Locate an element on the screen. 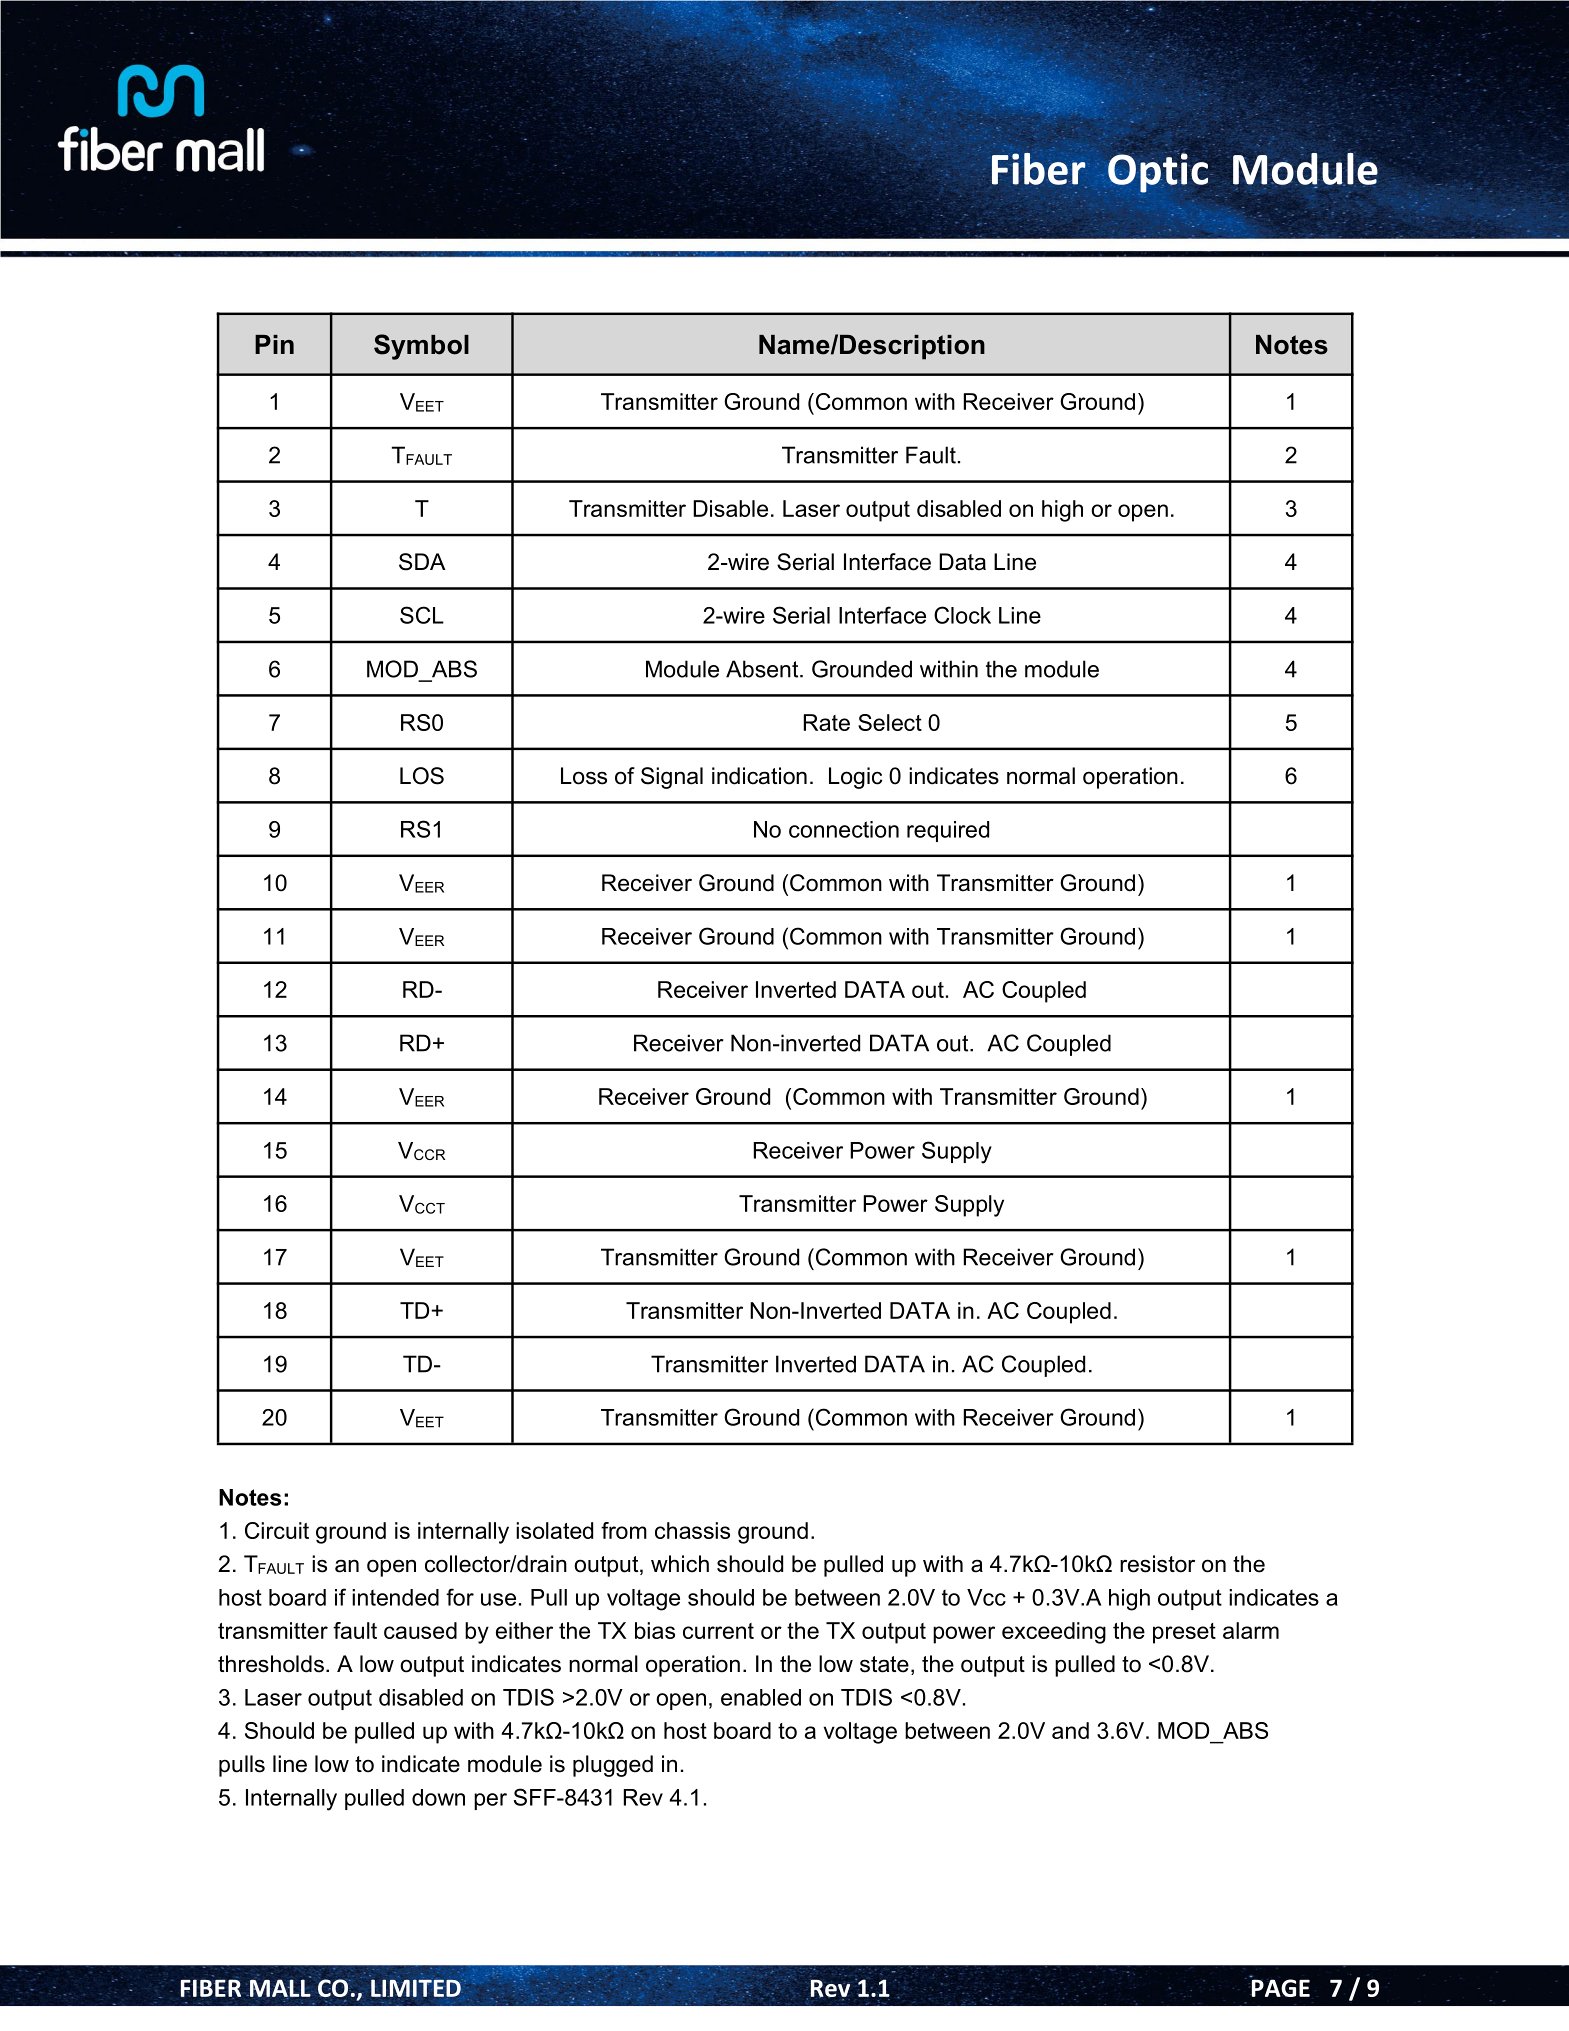  LIMITED is located at coordinates (417, 1988).
